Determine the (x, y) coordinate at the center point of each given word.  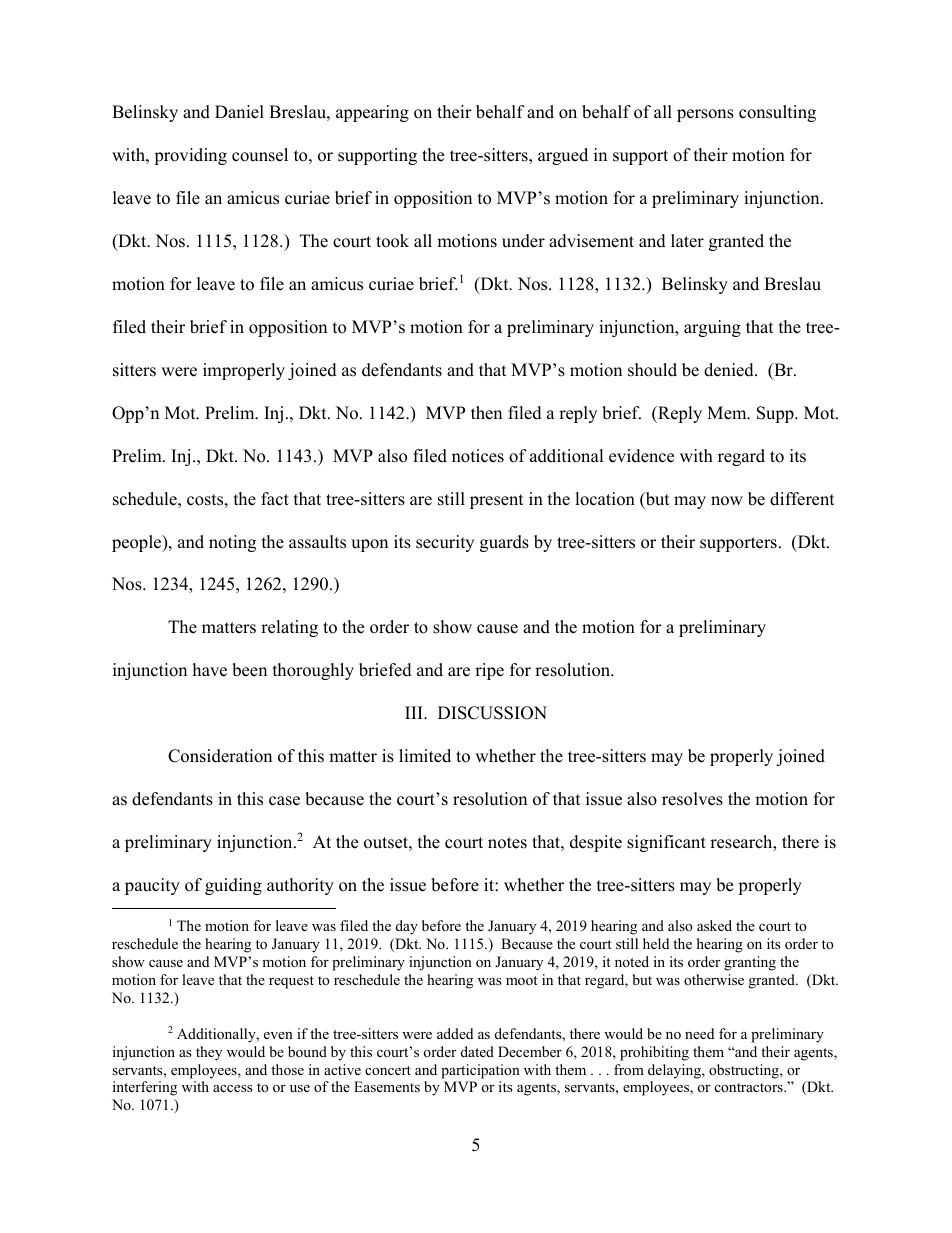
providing (190, 156)
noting (232, 543)
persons (705, 115)
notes (507, 843)
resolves (692, 799)
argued (563, 156)
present (497, 501)
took (392, 241)
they (209, 1053)
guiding (233, 886)
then (486, 413)
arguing (712, 328)
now (727, 501)
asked (714, 925)
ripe (489, 671)
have (210, 670)
